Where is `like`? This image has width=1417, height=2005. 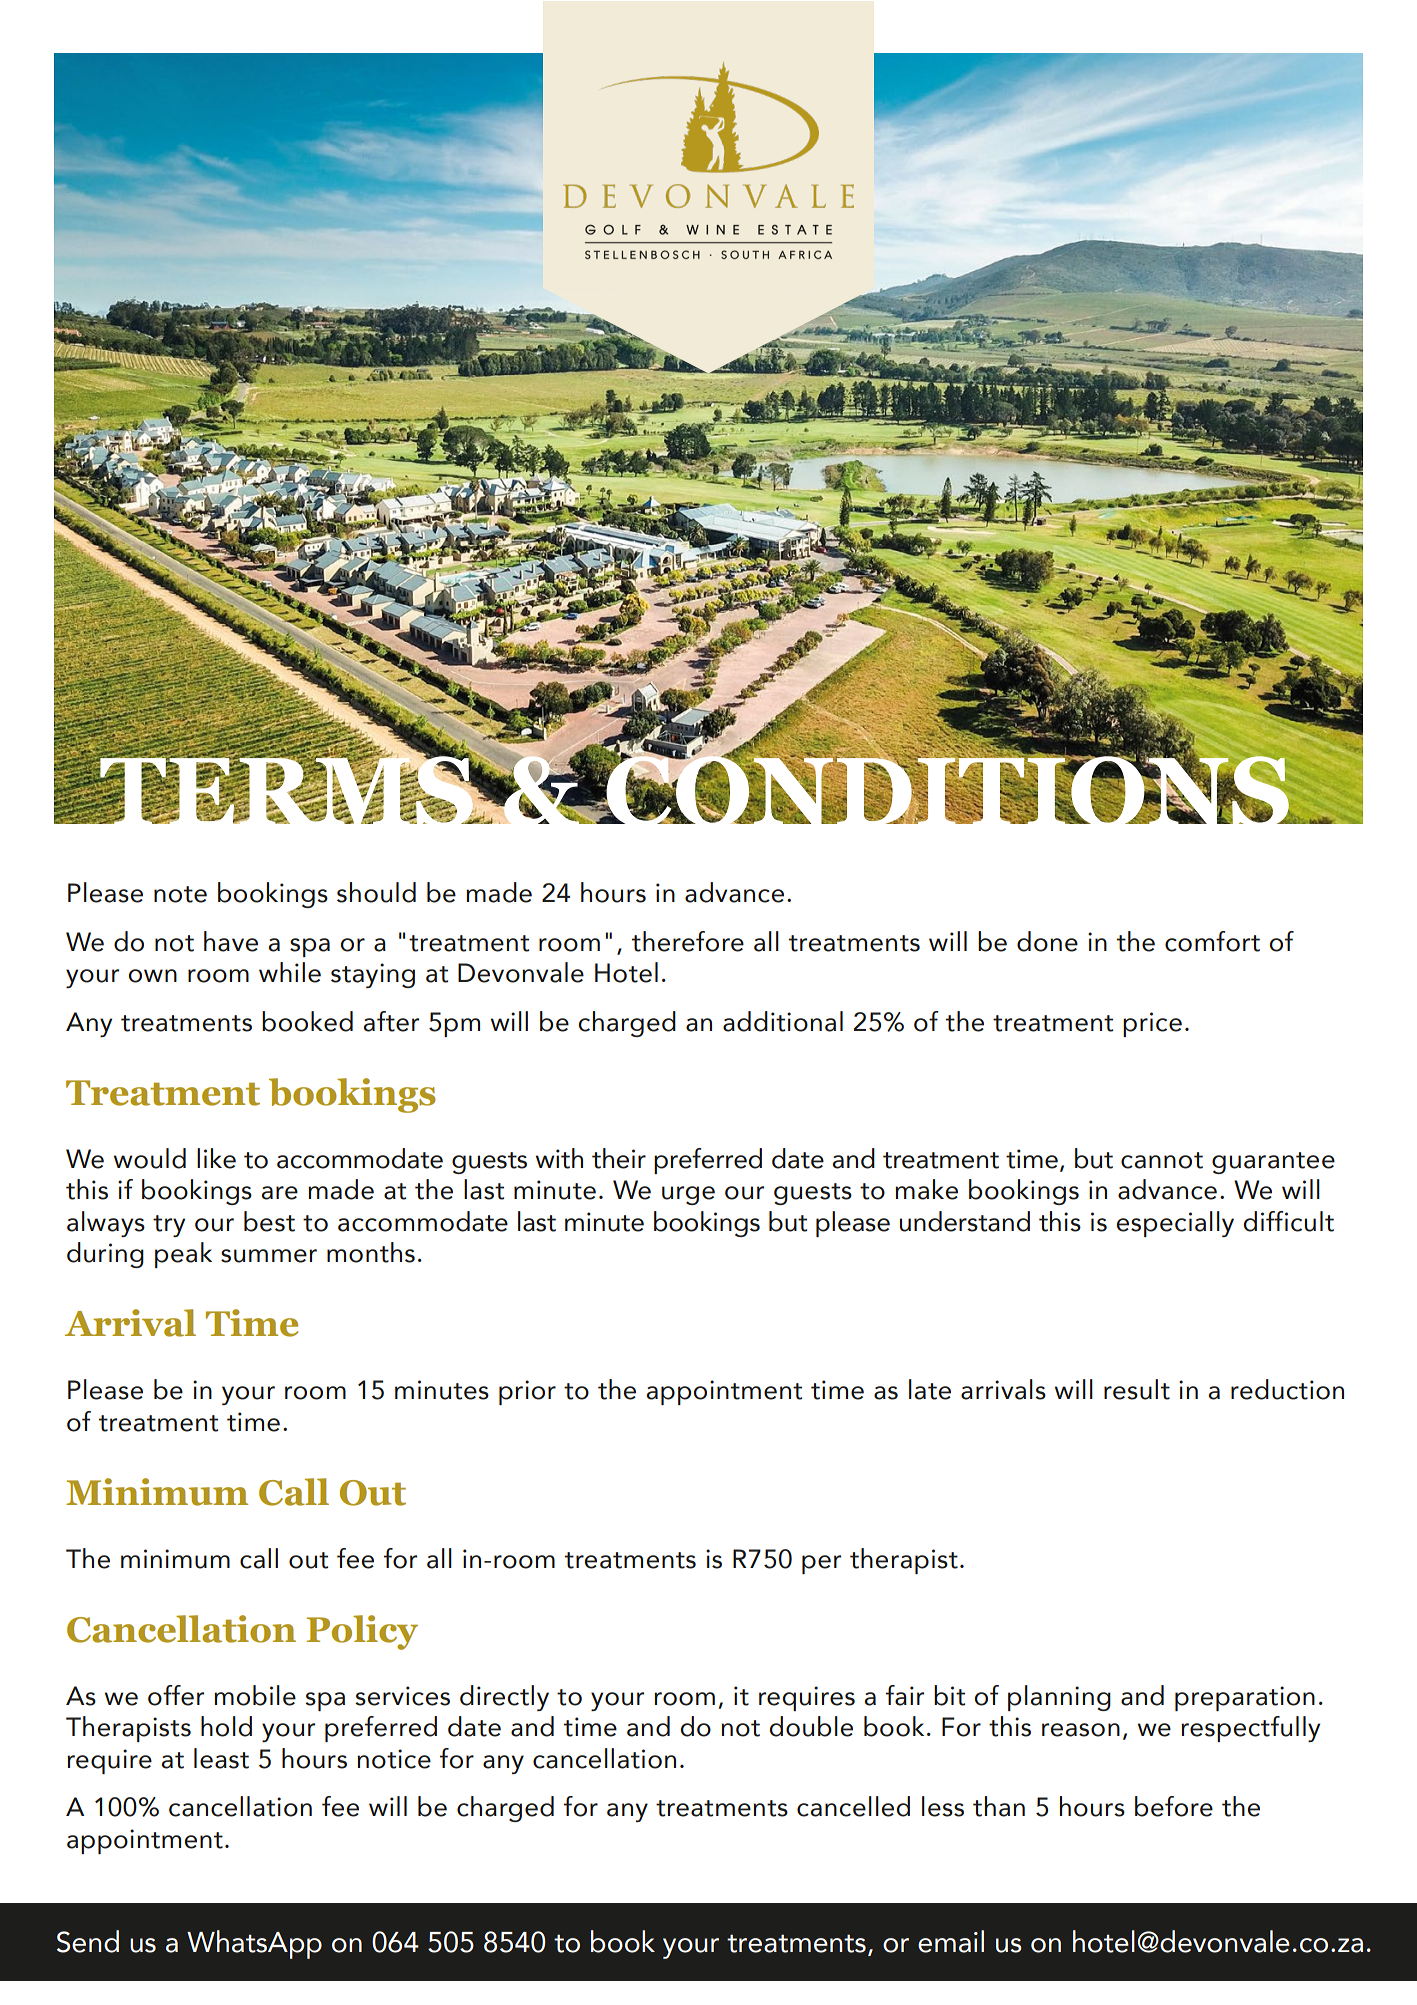 like is located at coordinates (216, 1158).
